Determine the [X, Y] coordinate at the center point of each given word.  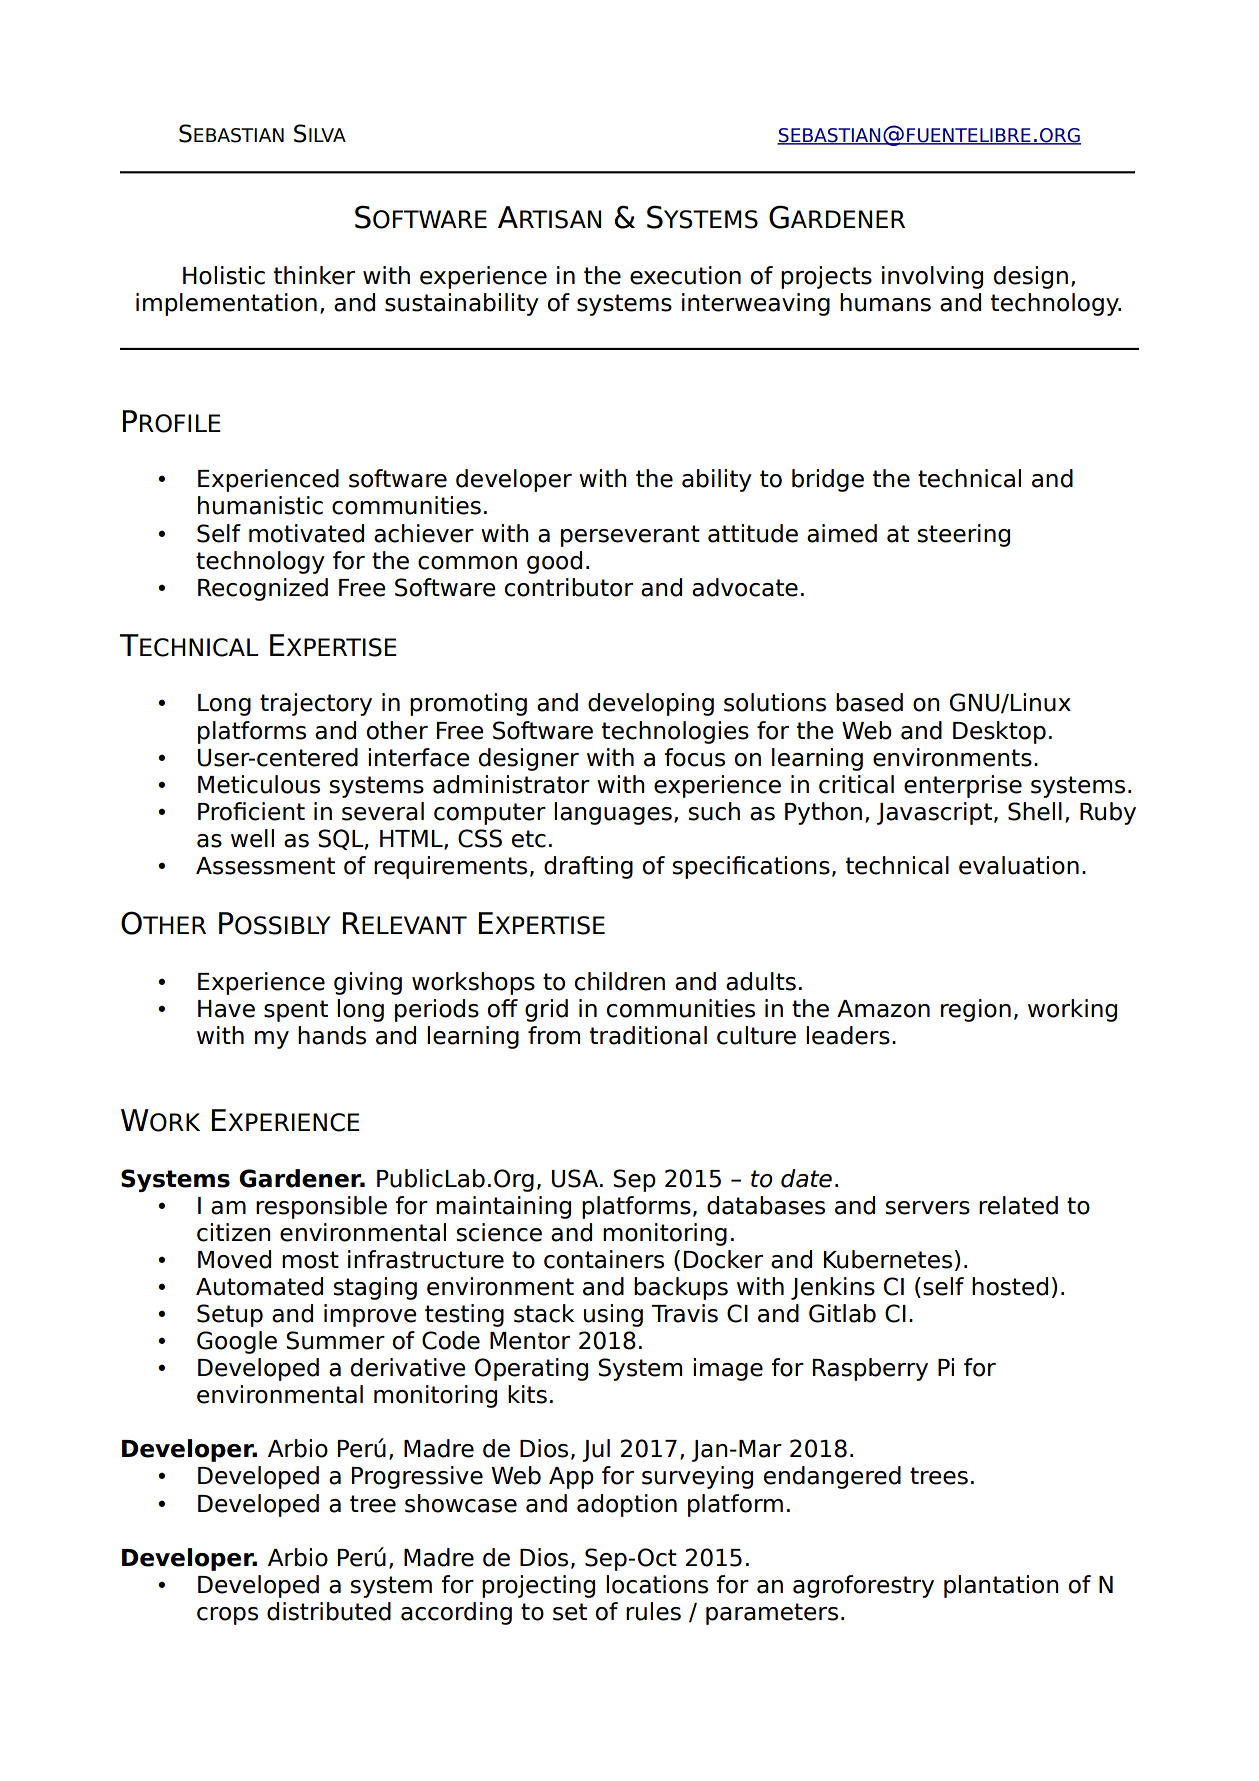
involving [932, 277]
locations [657, 1584]
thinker [314, 275]
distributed [329, 1611]
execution [685, 275]
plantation [1001, 1586]
